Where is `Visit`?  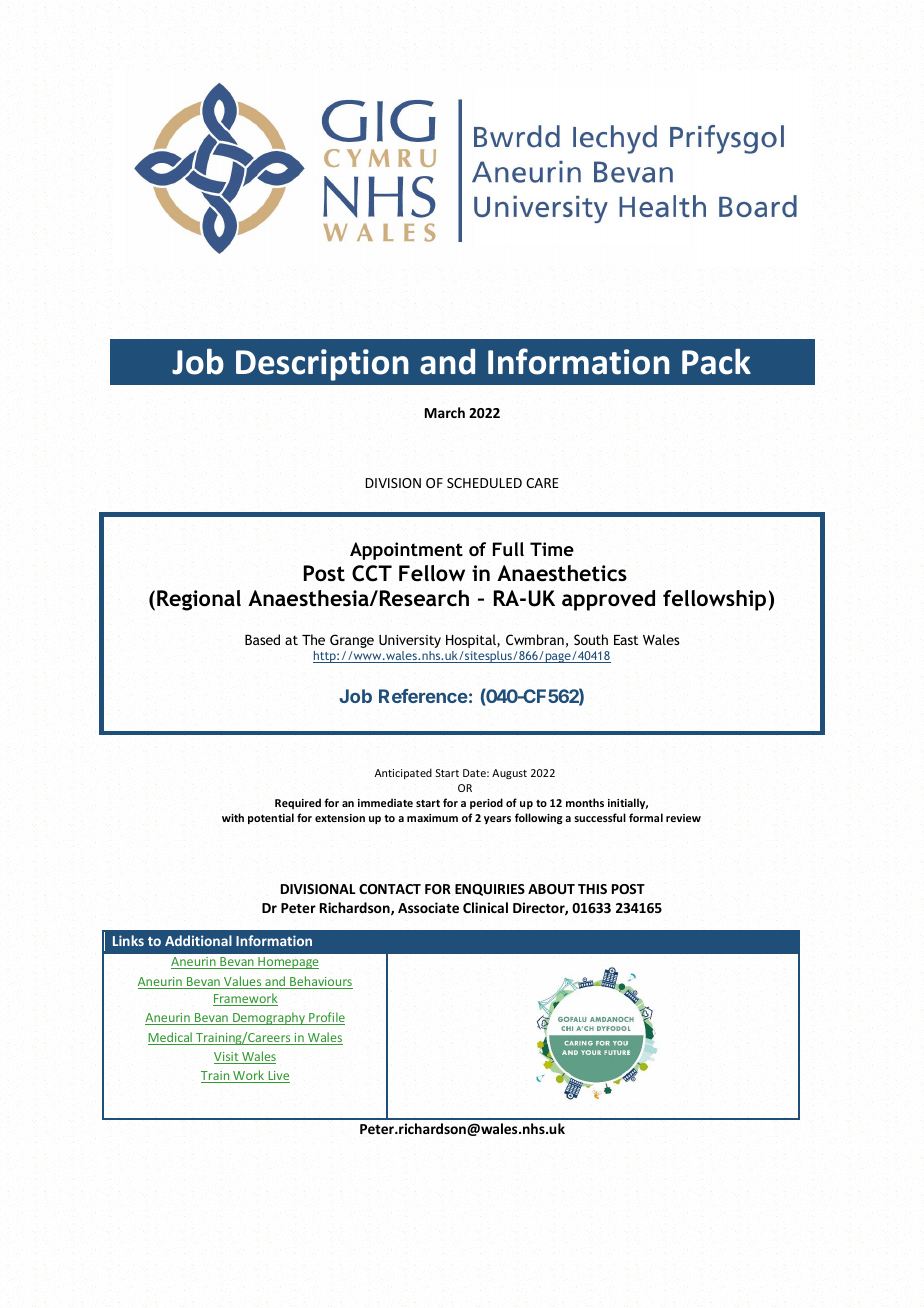 Visit is located at coordinates (227, 1058).
